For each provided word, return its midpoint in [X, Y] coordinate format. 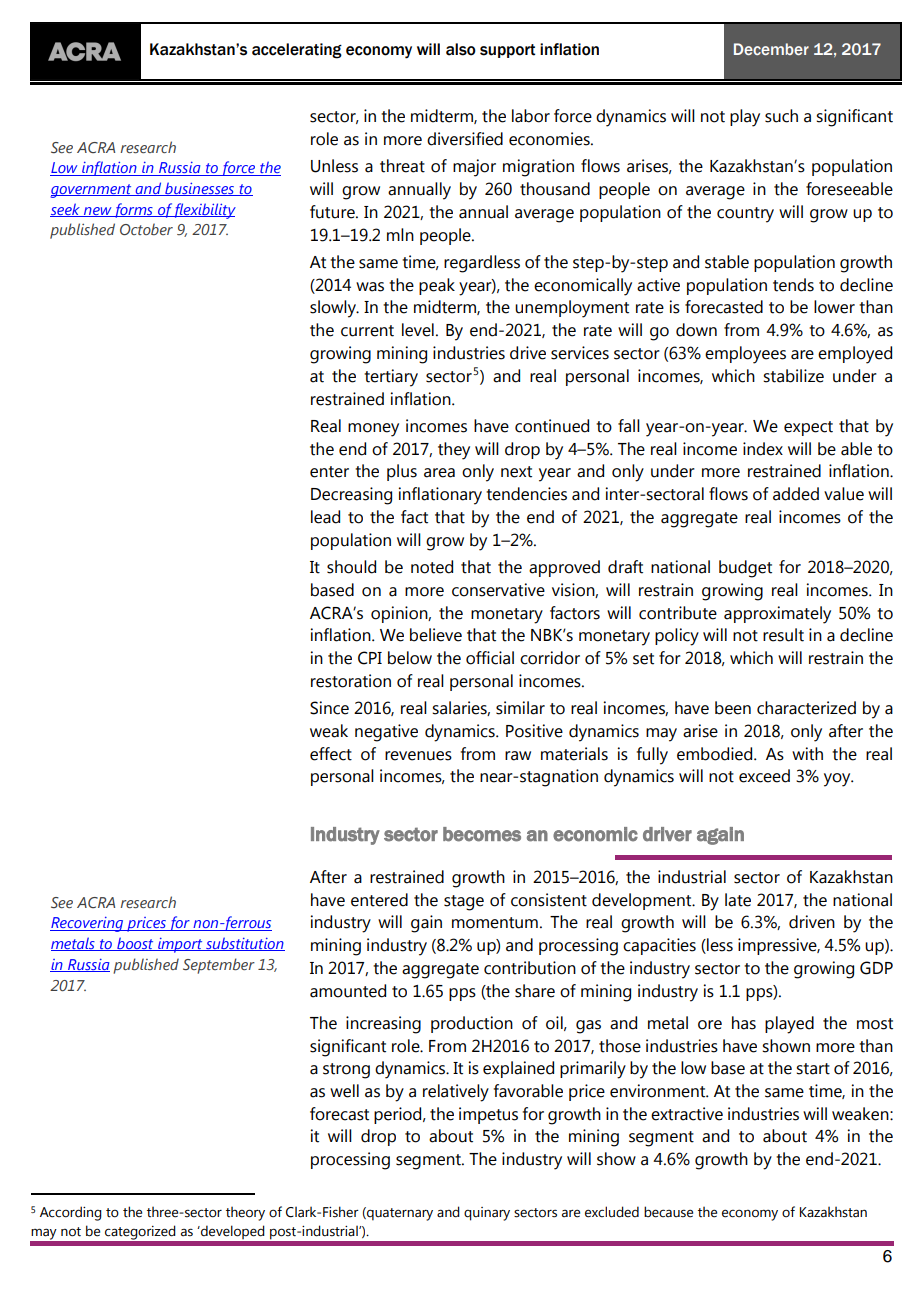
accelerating [297, 51]
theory [245, 1214]
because [668, 1212]
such [781, 116]
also [461, 49]
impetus [488, 1115]
